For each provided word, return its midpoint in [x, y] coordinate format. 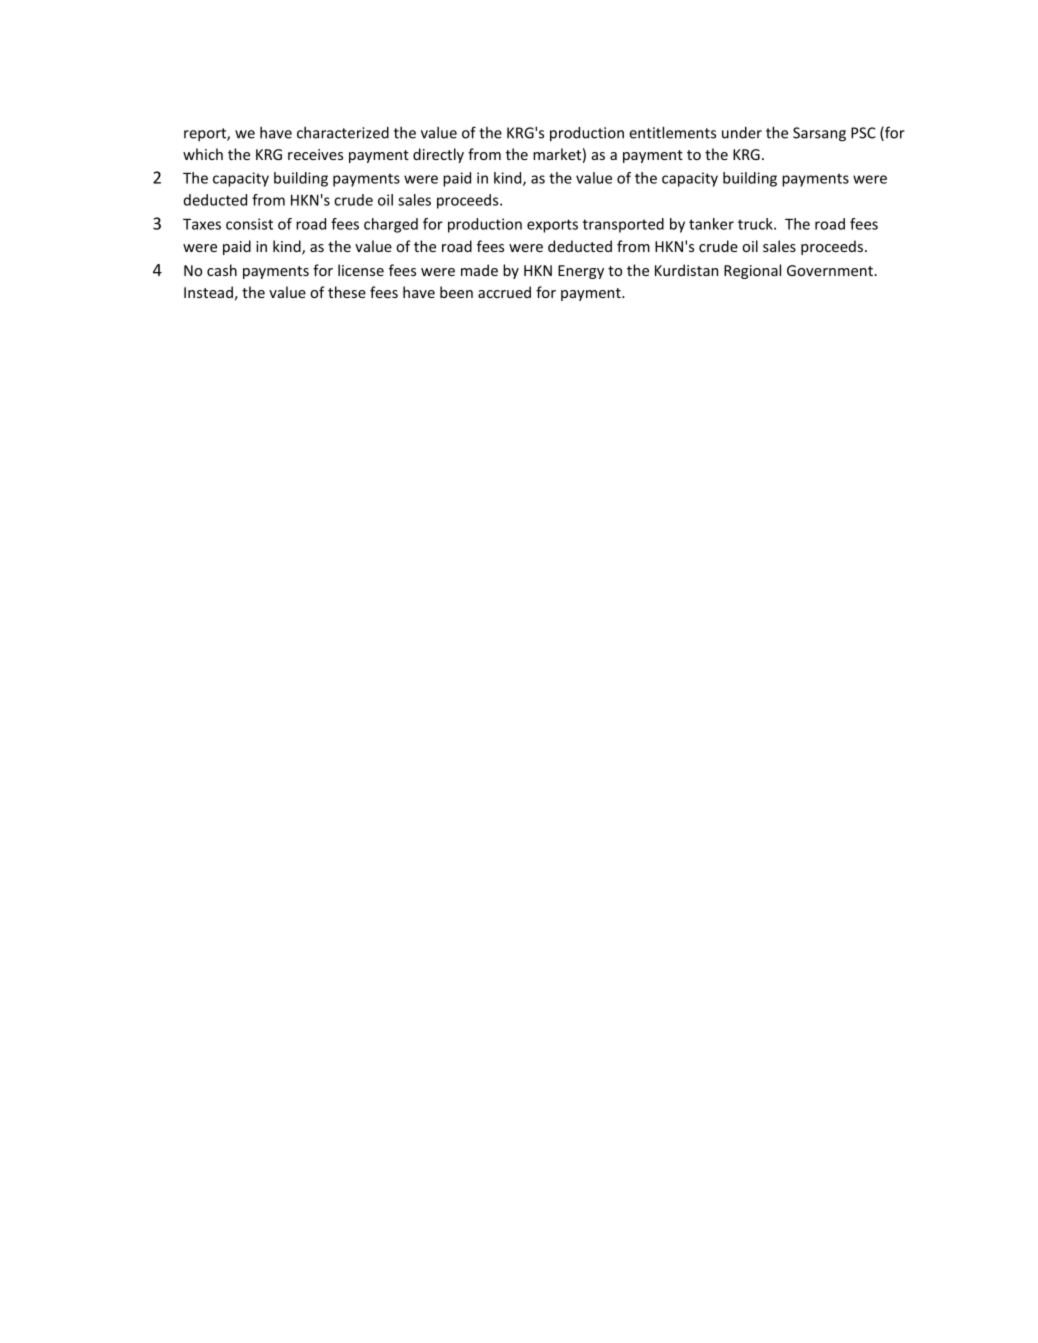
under [742, 133]
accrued [504, 292]
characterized [343, 133]
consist [249, 224]
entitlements [672, 132]
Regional [752, 271]
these [347, 292]
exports [552, 226]
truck [756, 224]
